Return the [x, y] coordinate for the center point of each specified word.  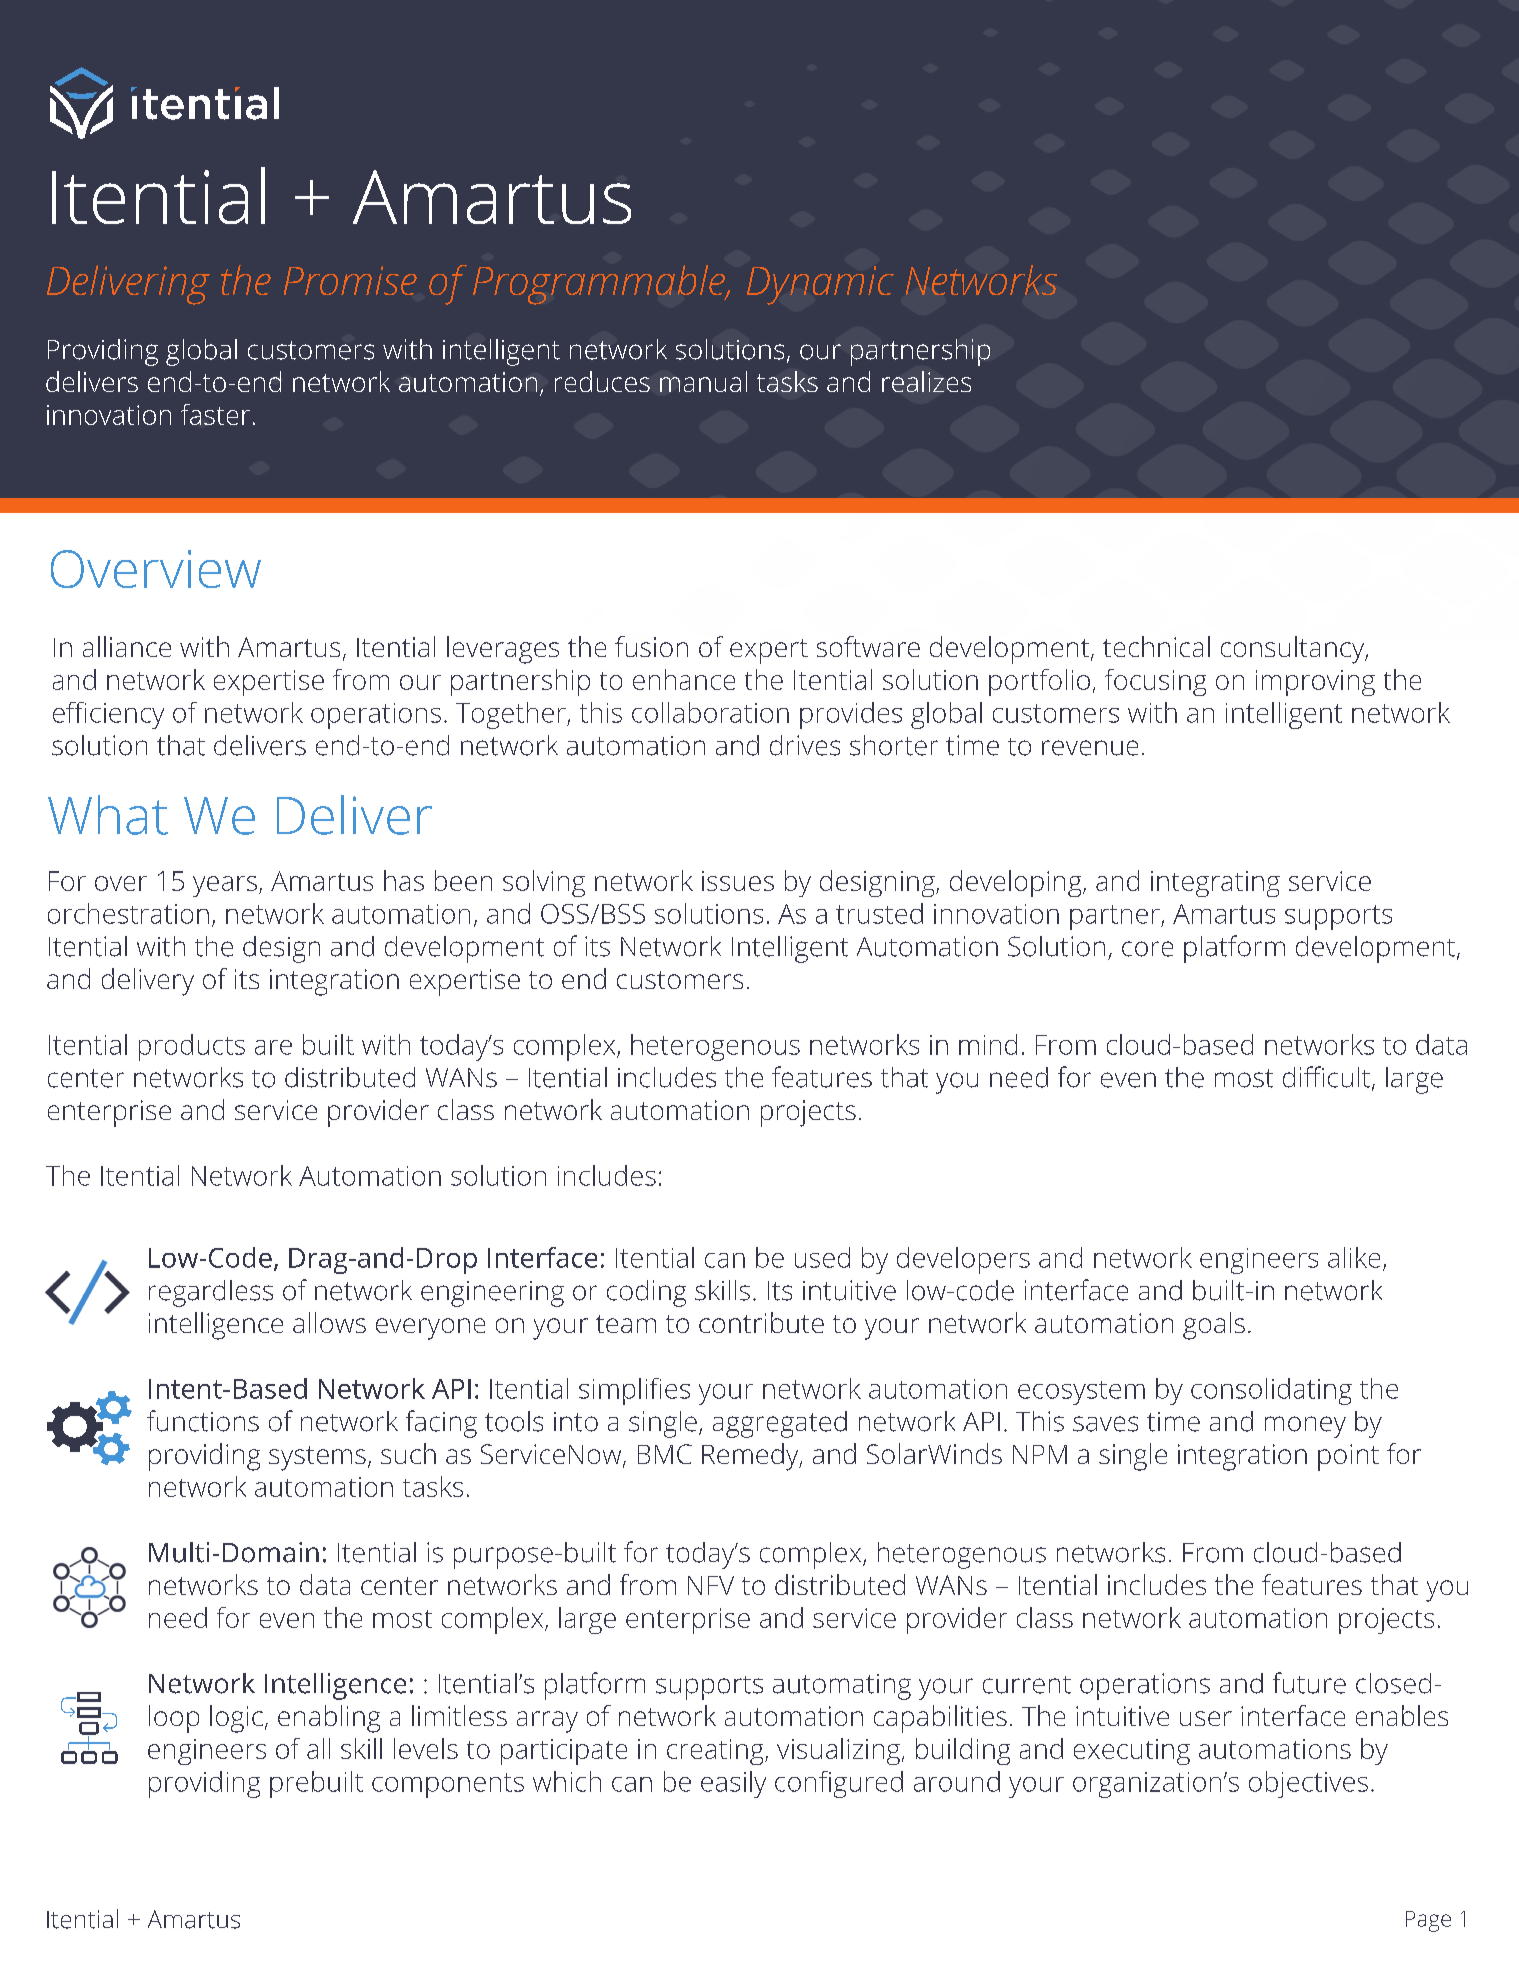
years [225, 886]
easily [733, 1784]
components [448, 1785]
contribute [761, 1322]
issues [738, 881]
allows [329, 1322]
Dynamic [820, 285]
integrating [1215, 884]
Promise [350, 280]
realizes [926, 381]
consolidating [1271, 1391]
